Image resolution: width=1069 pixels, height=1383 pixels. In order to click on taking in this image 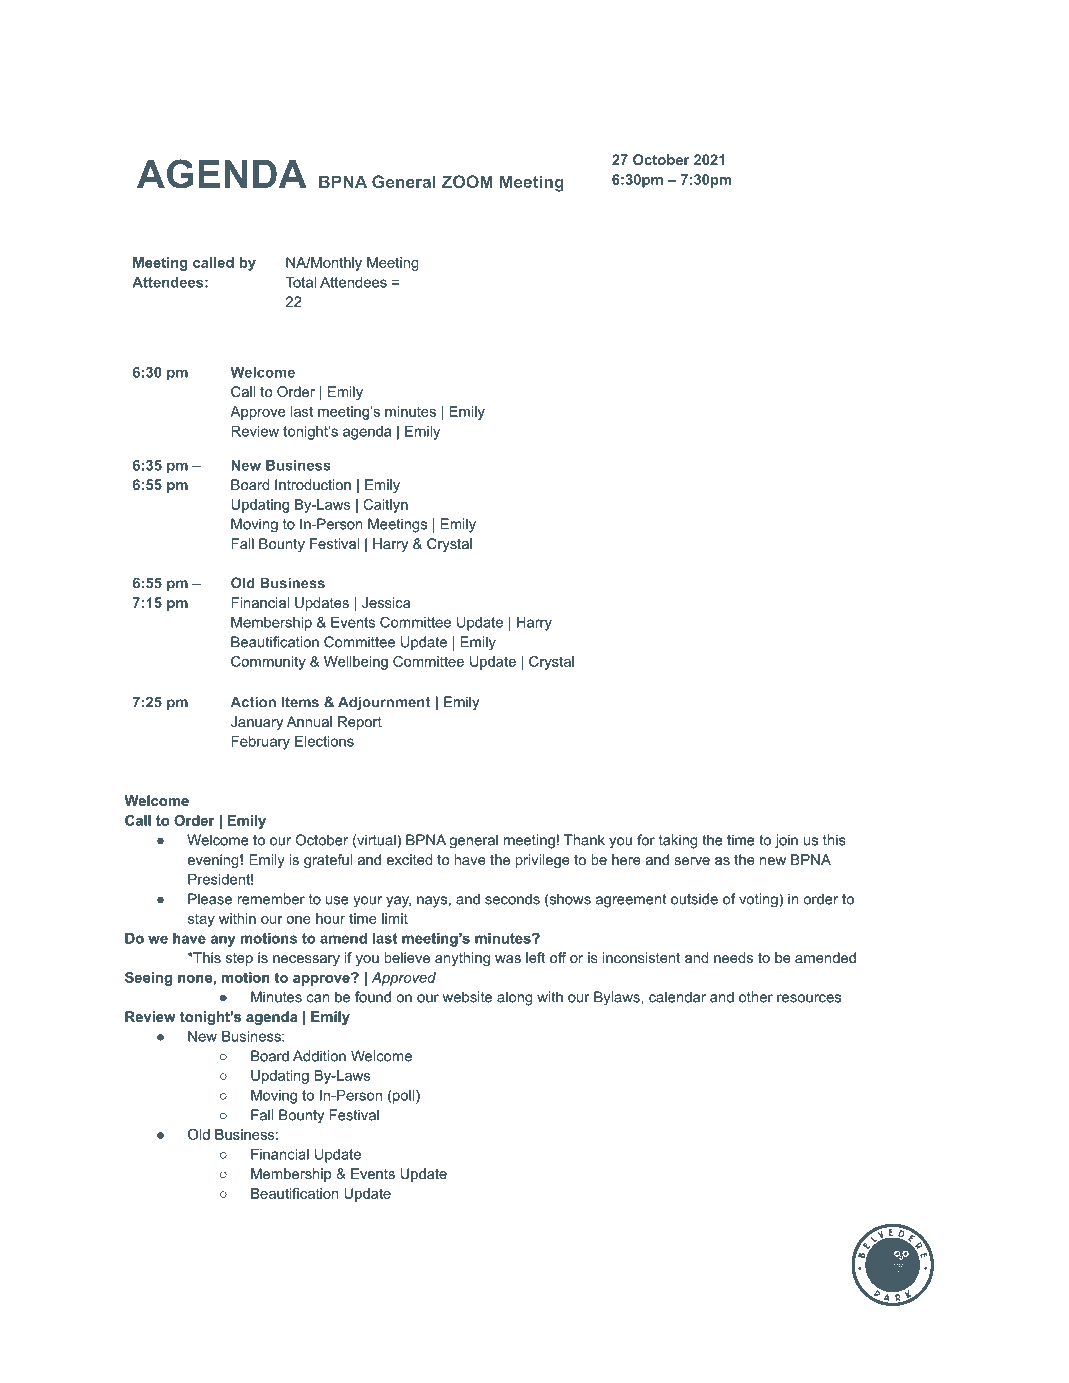, I will do `click(678, 841)`.
